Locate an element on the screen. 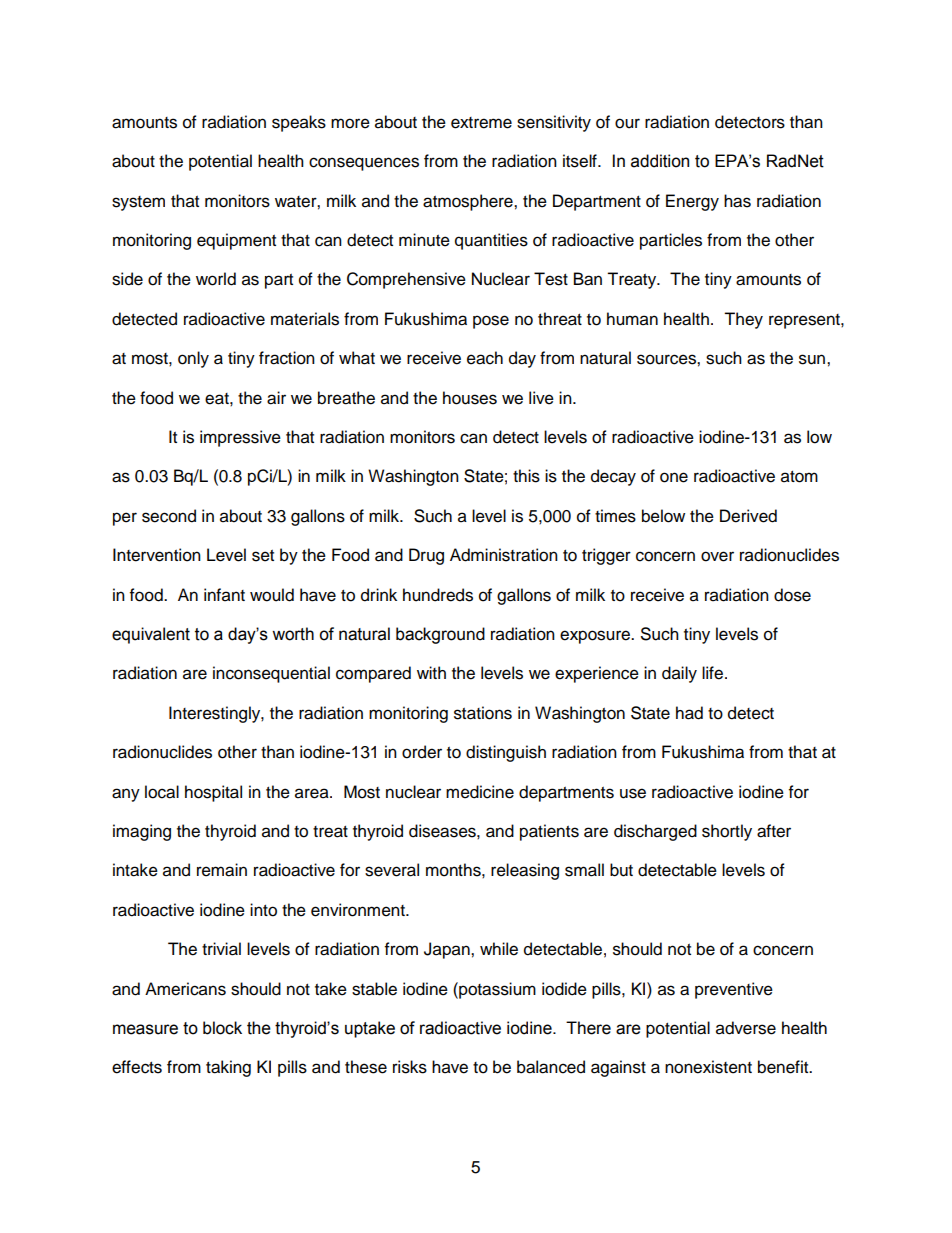  addition is located at coordinates (660, 161).
